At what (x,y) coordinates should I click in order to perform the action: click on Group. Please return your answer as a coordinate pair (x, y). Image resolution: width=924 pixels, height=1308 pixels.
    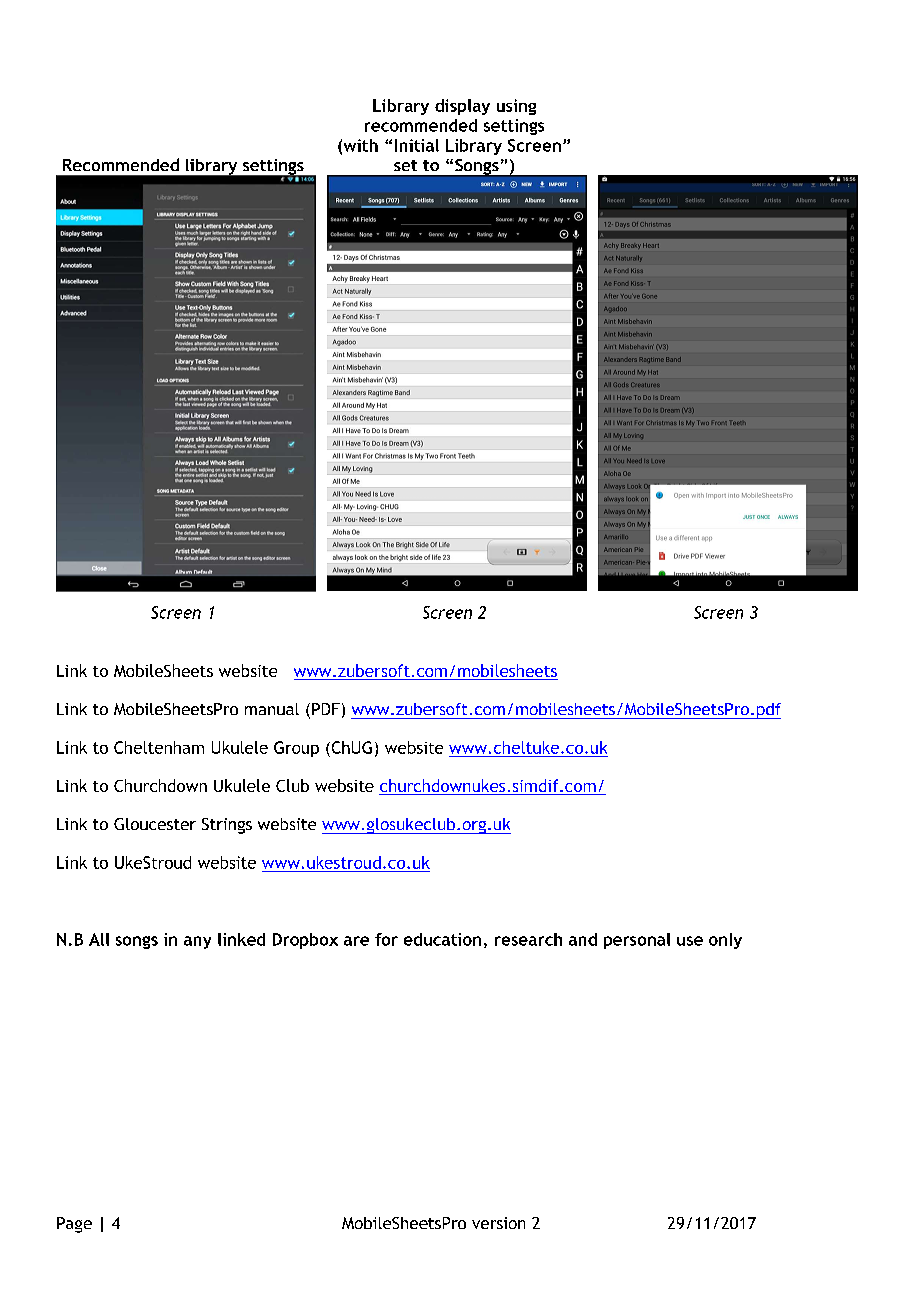
    Looking at the image, I should click on (296, 749).
